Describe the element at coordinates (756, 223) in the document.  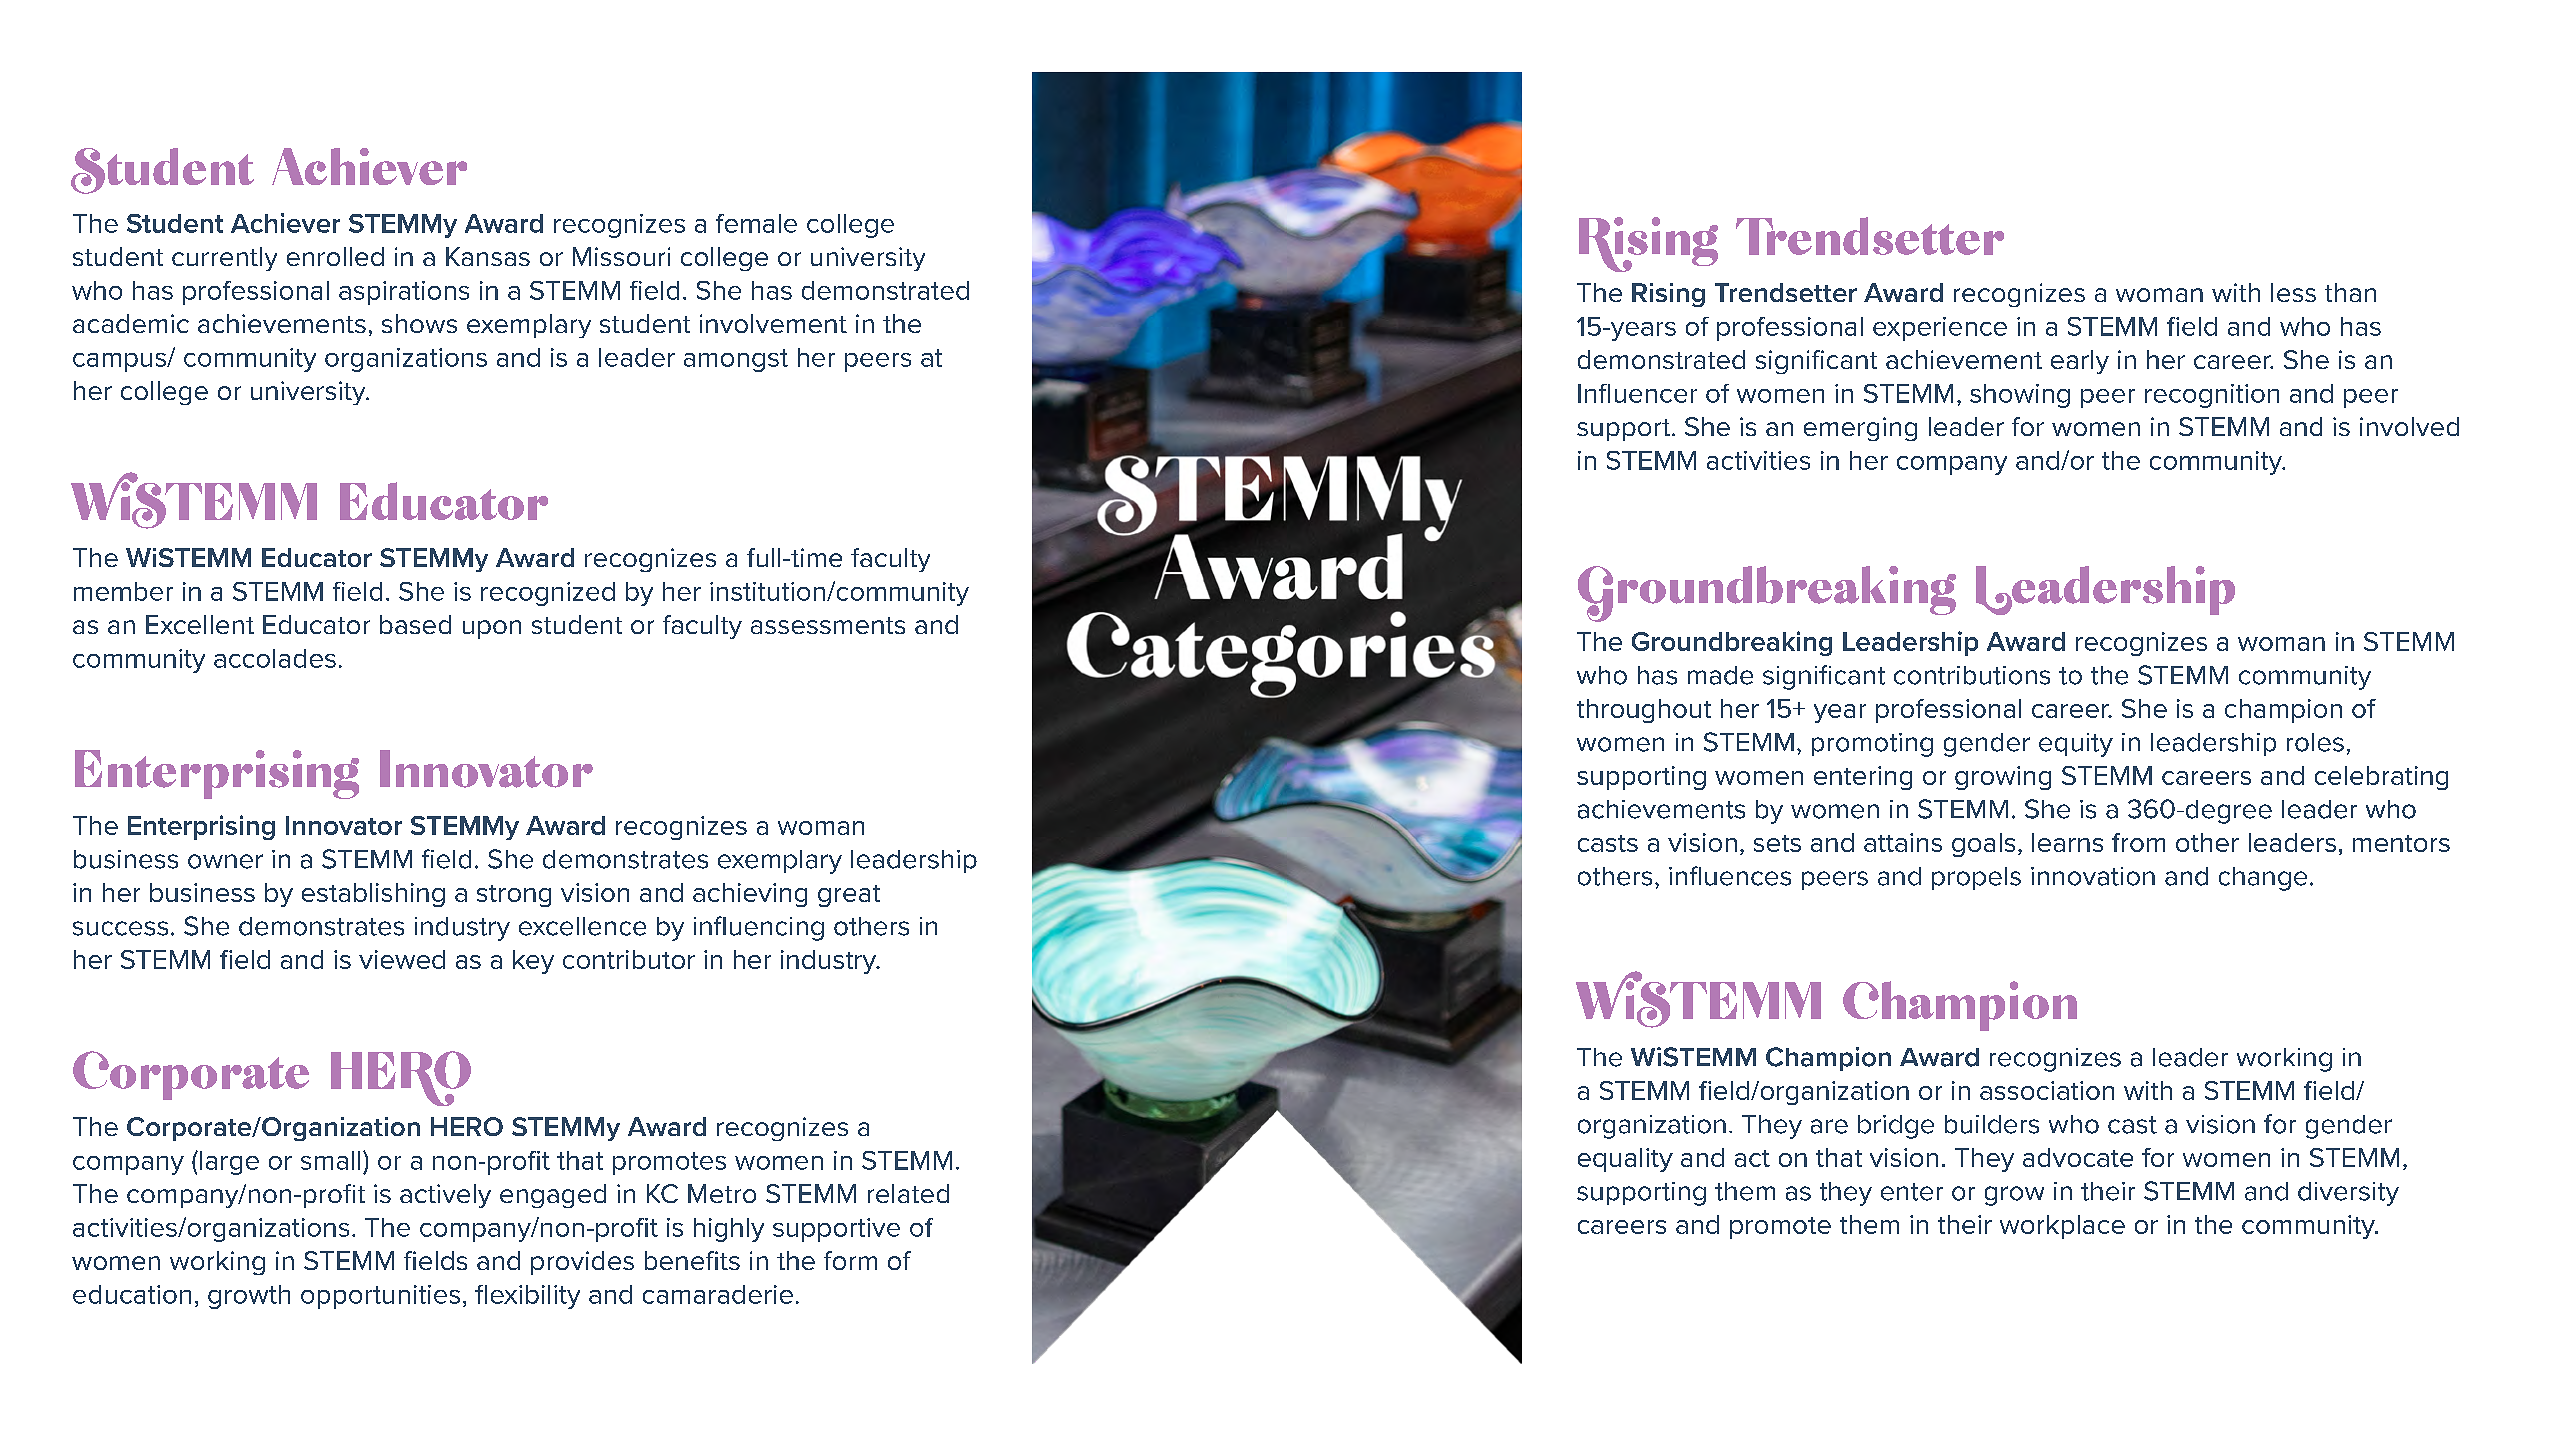
I see `female` at that location.
